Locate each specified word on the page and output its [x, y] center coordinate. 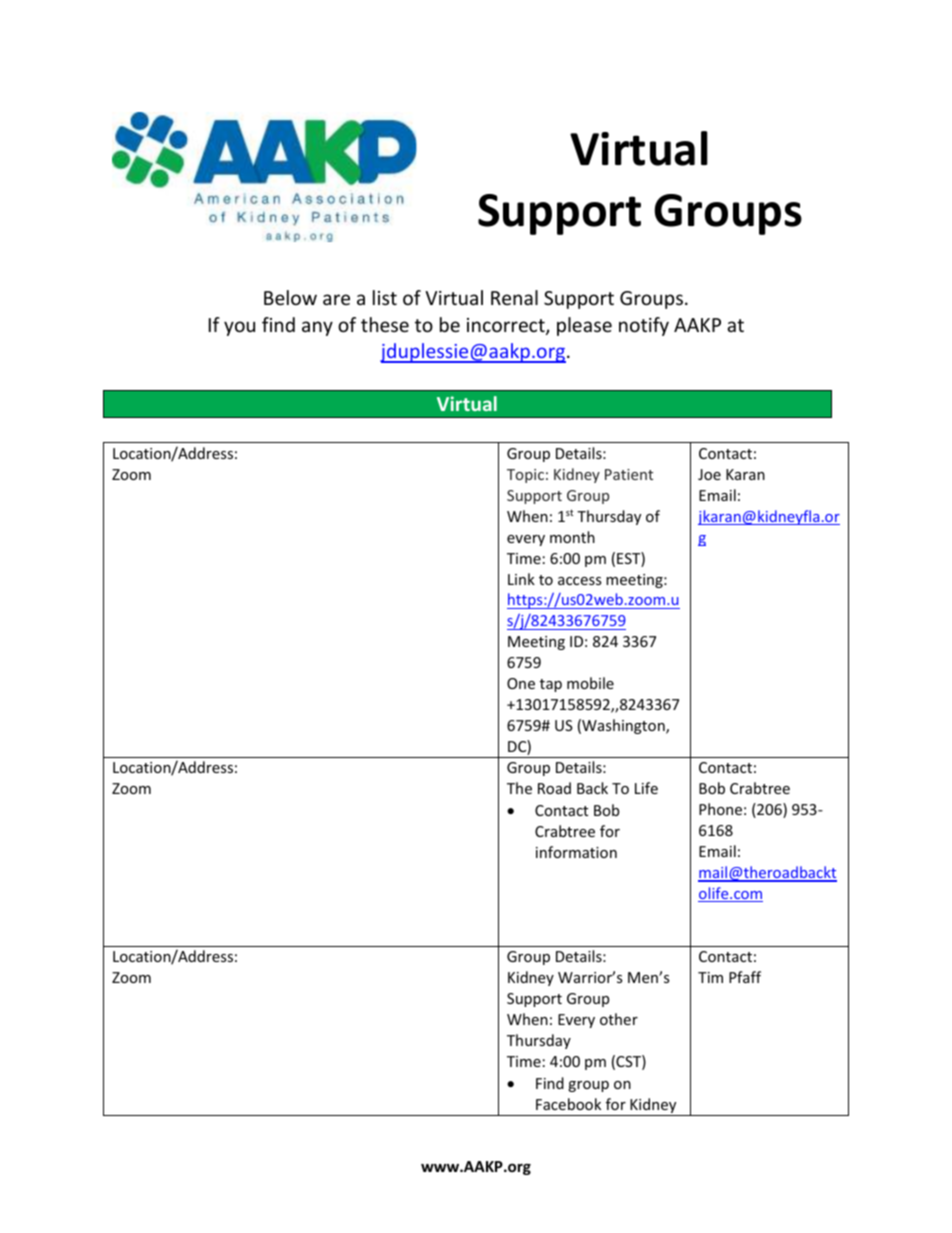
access [580, 581]
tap [551, 685]
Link [521, 579]
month [572, 537]
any [317, 328]
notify [644, 326]
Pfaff [745, 977]
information [576, 852]
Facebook [568, 1104]
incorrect [507, 326]
